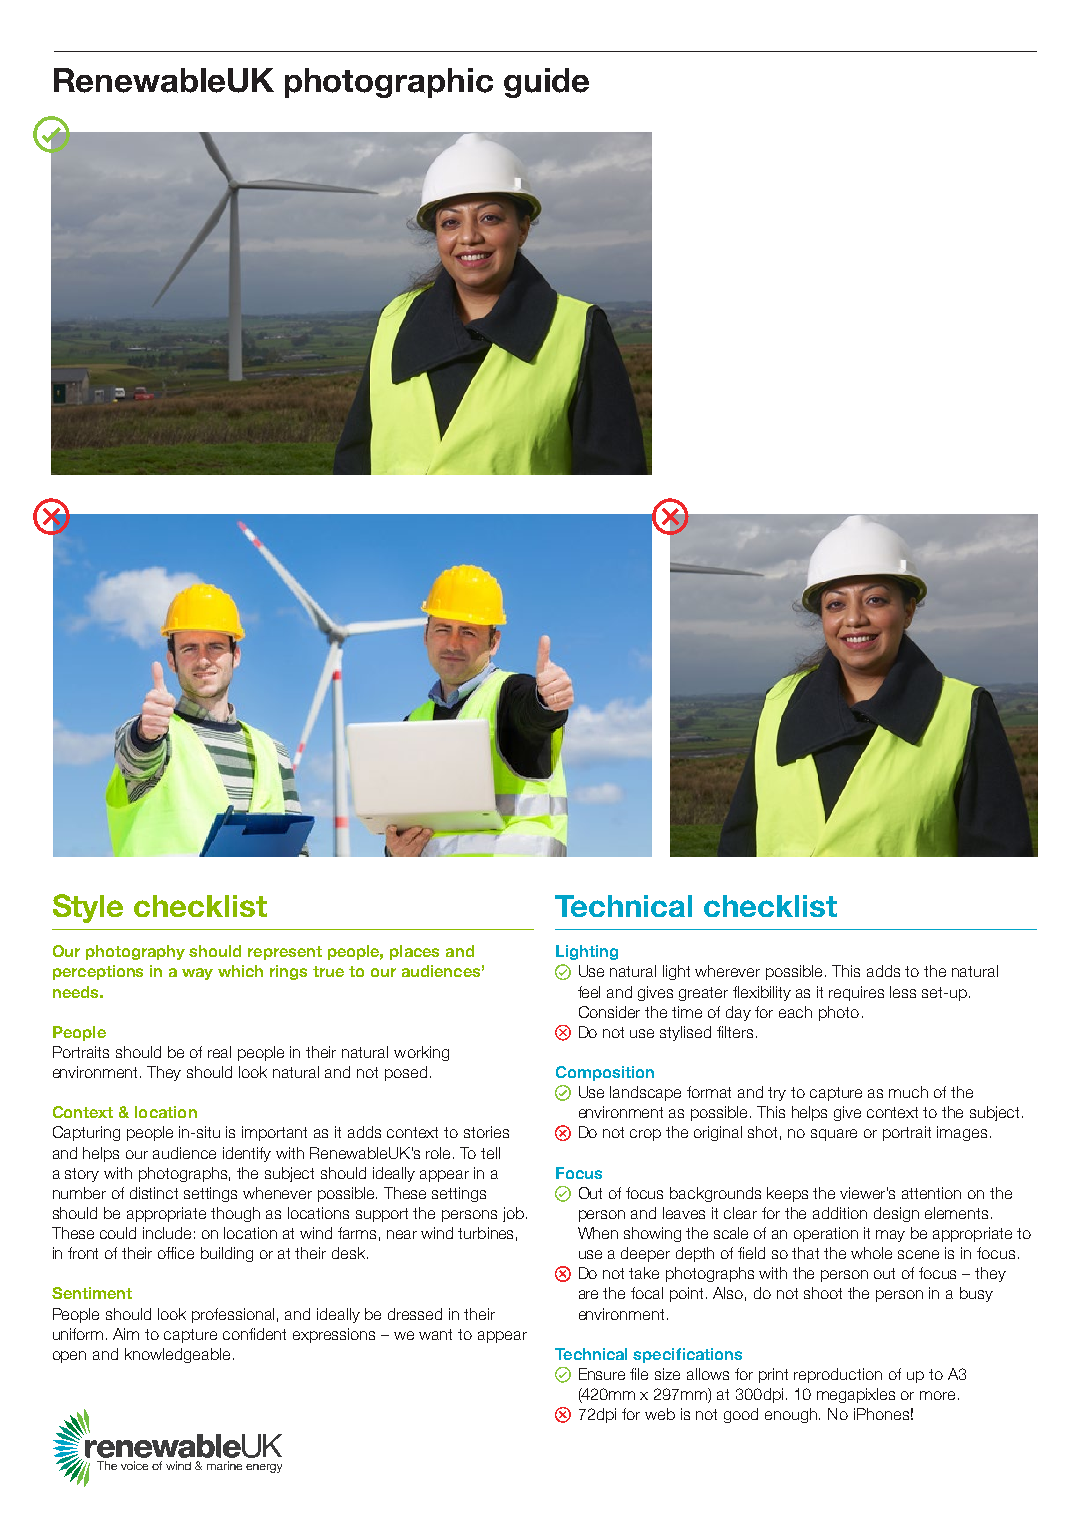 This screenshot has width=1089, height=1540. Describe the element at coordinates (605, 1073) in the screenshot. I see `Composition` at that location.
